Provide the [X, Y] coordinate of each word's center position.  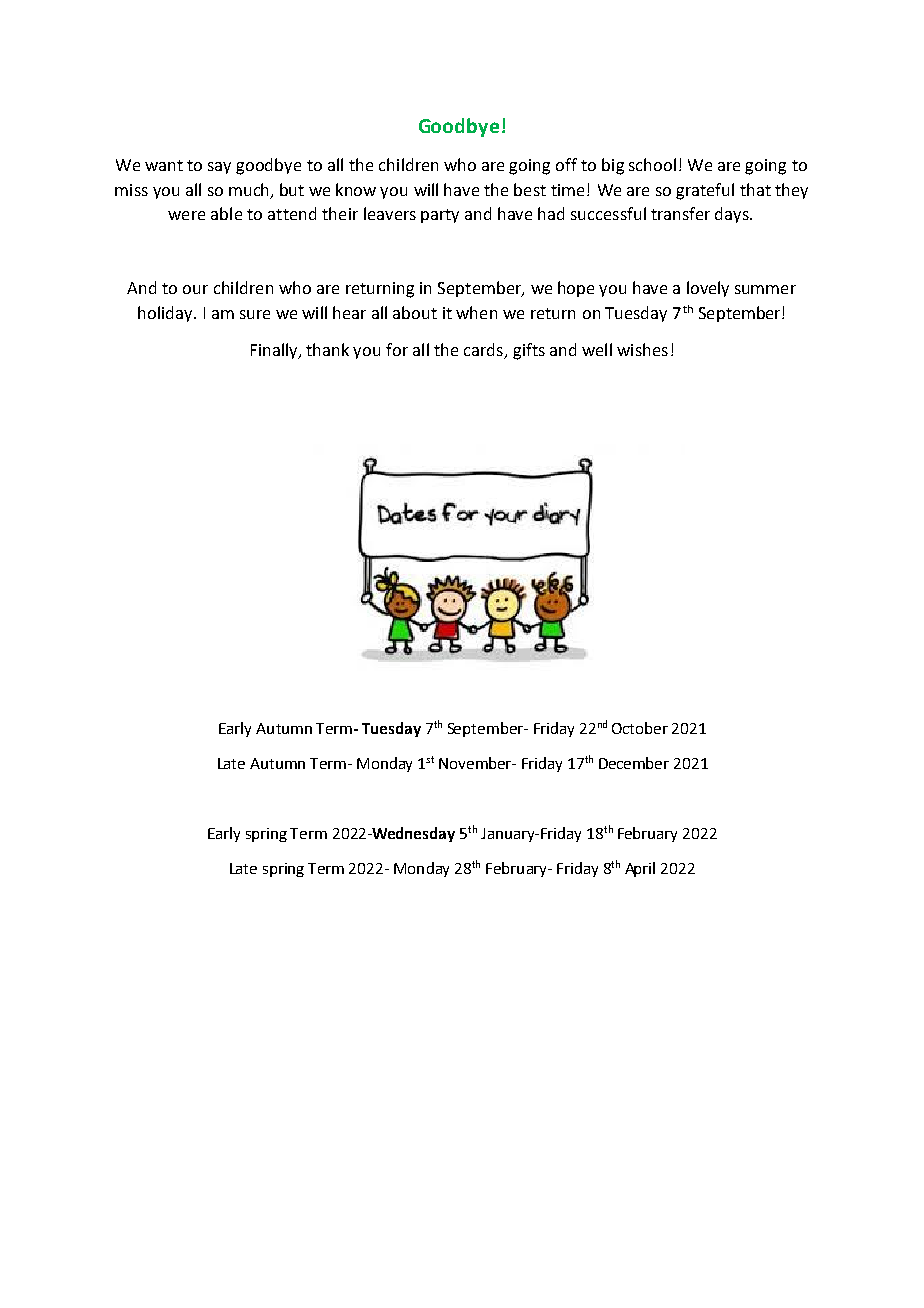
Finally [275, 351]
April [640, 869]
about [415, 312]
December [634, 763]
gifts [529, 351]
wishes [642, 349]
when [476, 312]
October [640, 728]
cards [483, 349]
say [219, 168]
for [397, 349]
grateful [705, 191]
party [440, 216]
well [597, 349]
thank [327, 349]
